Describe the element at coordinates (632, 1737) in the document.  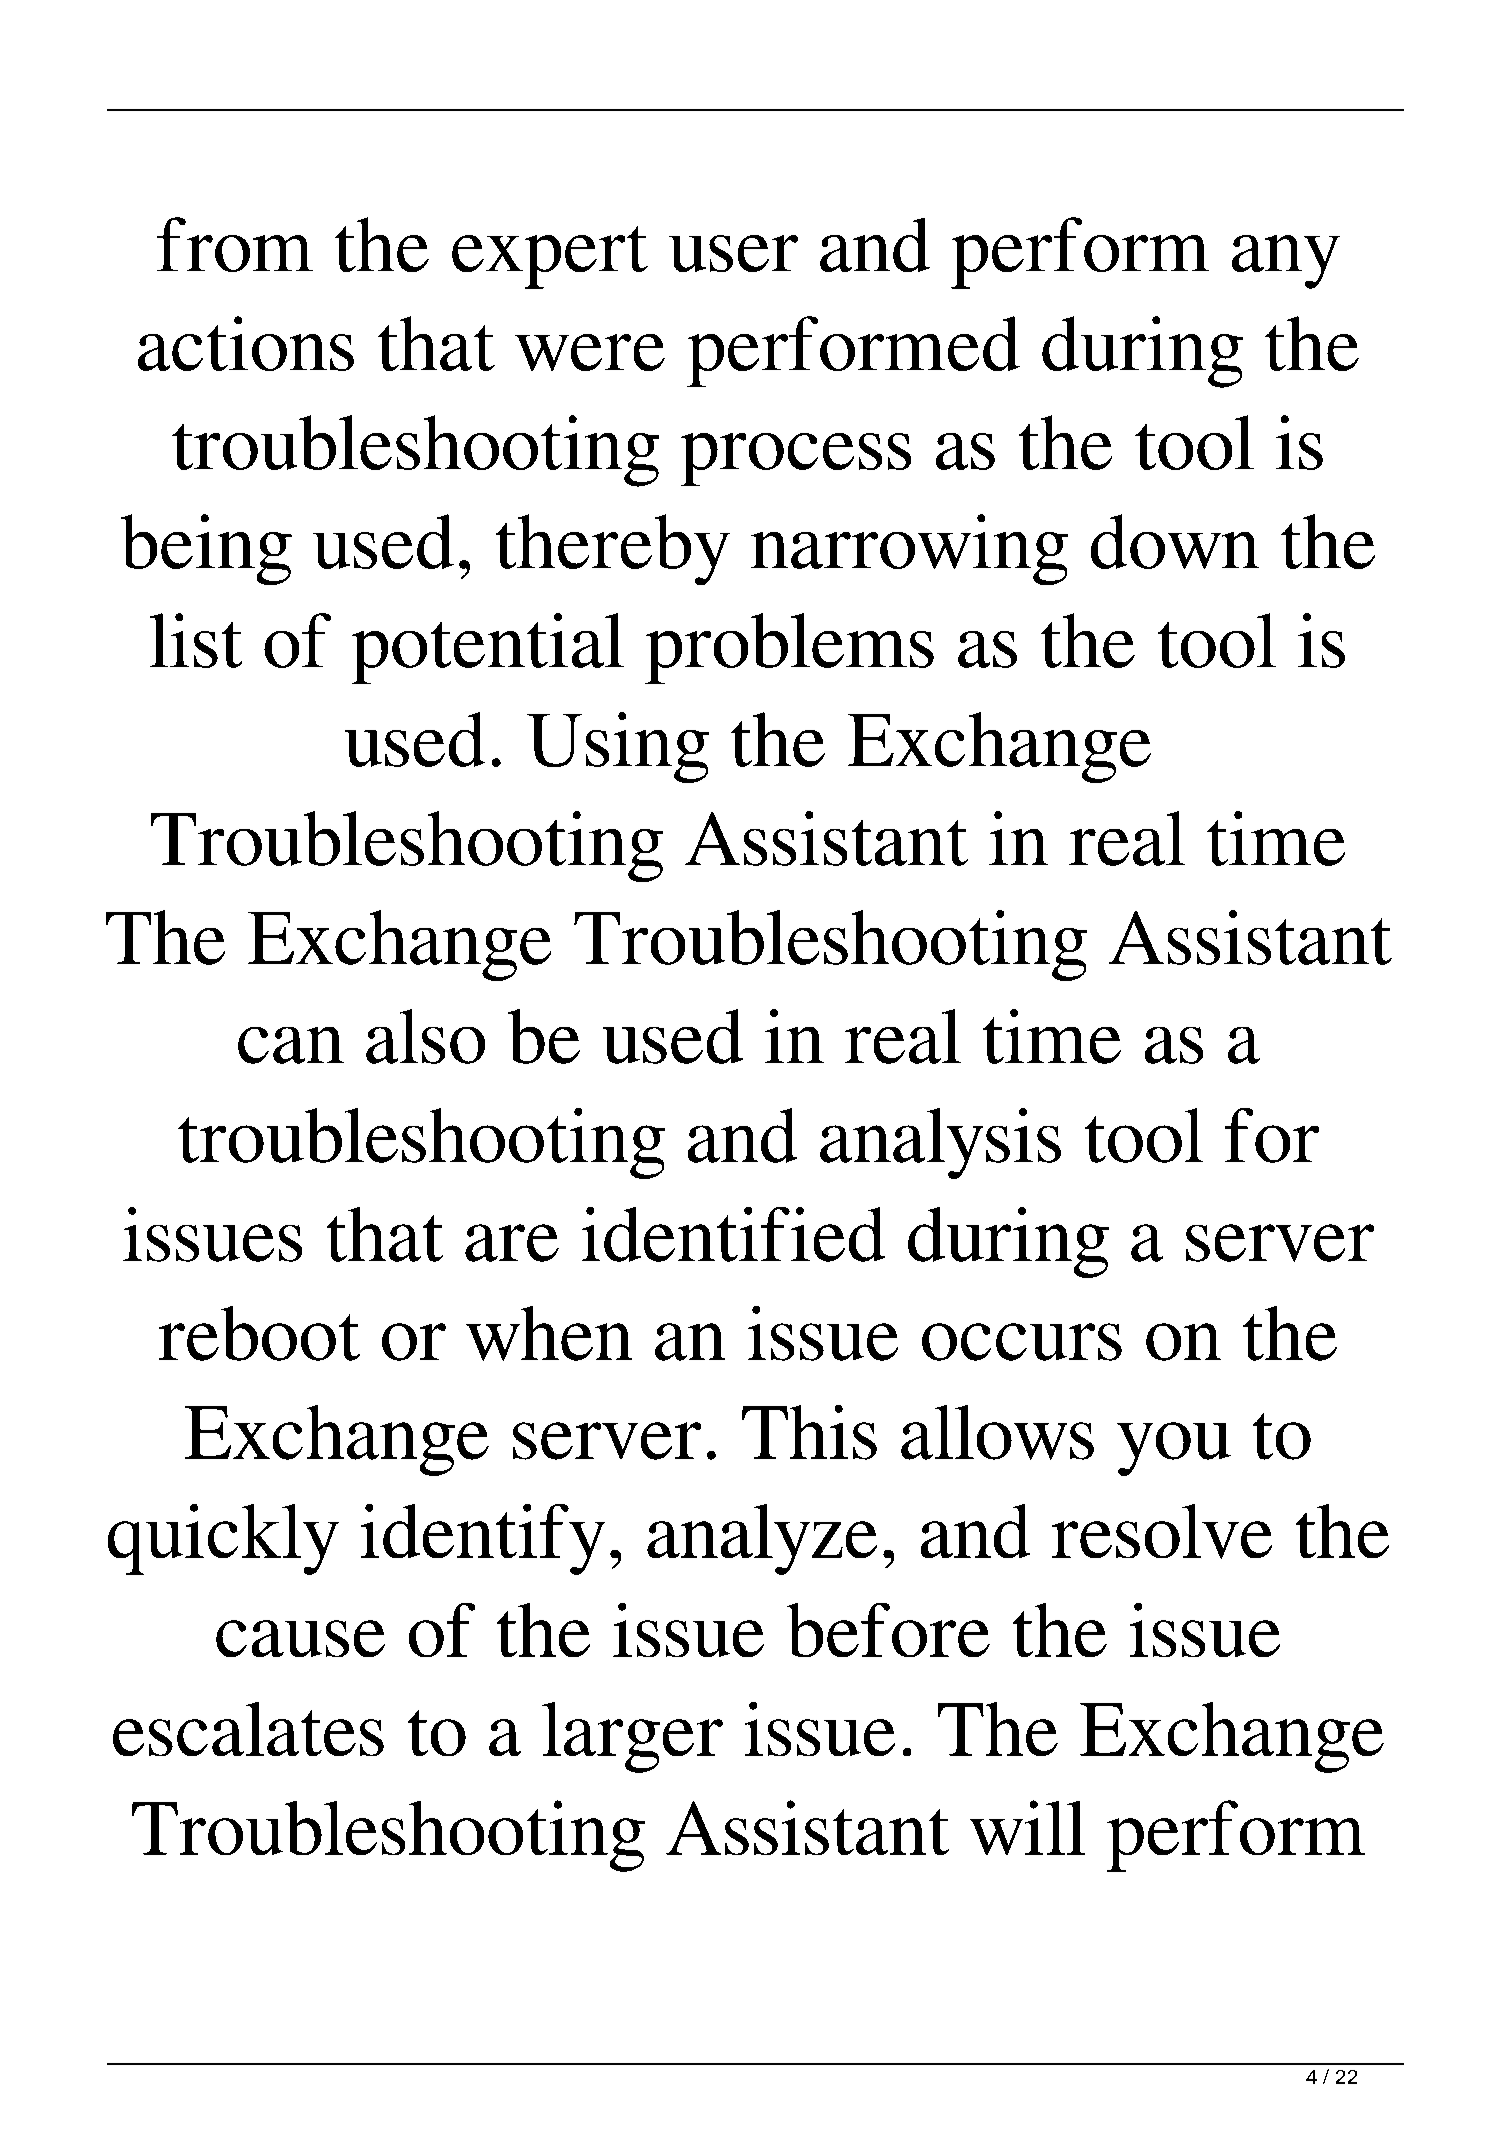
I see `larger` at that location.
